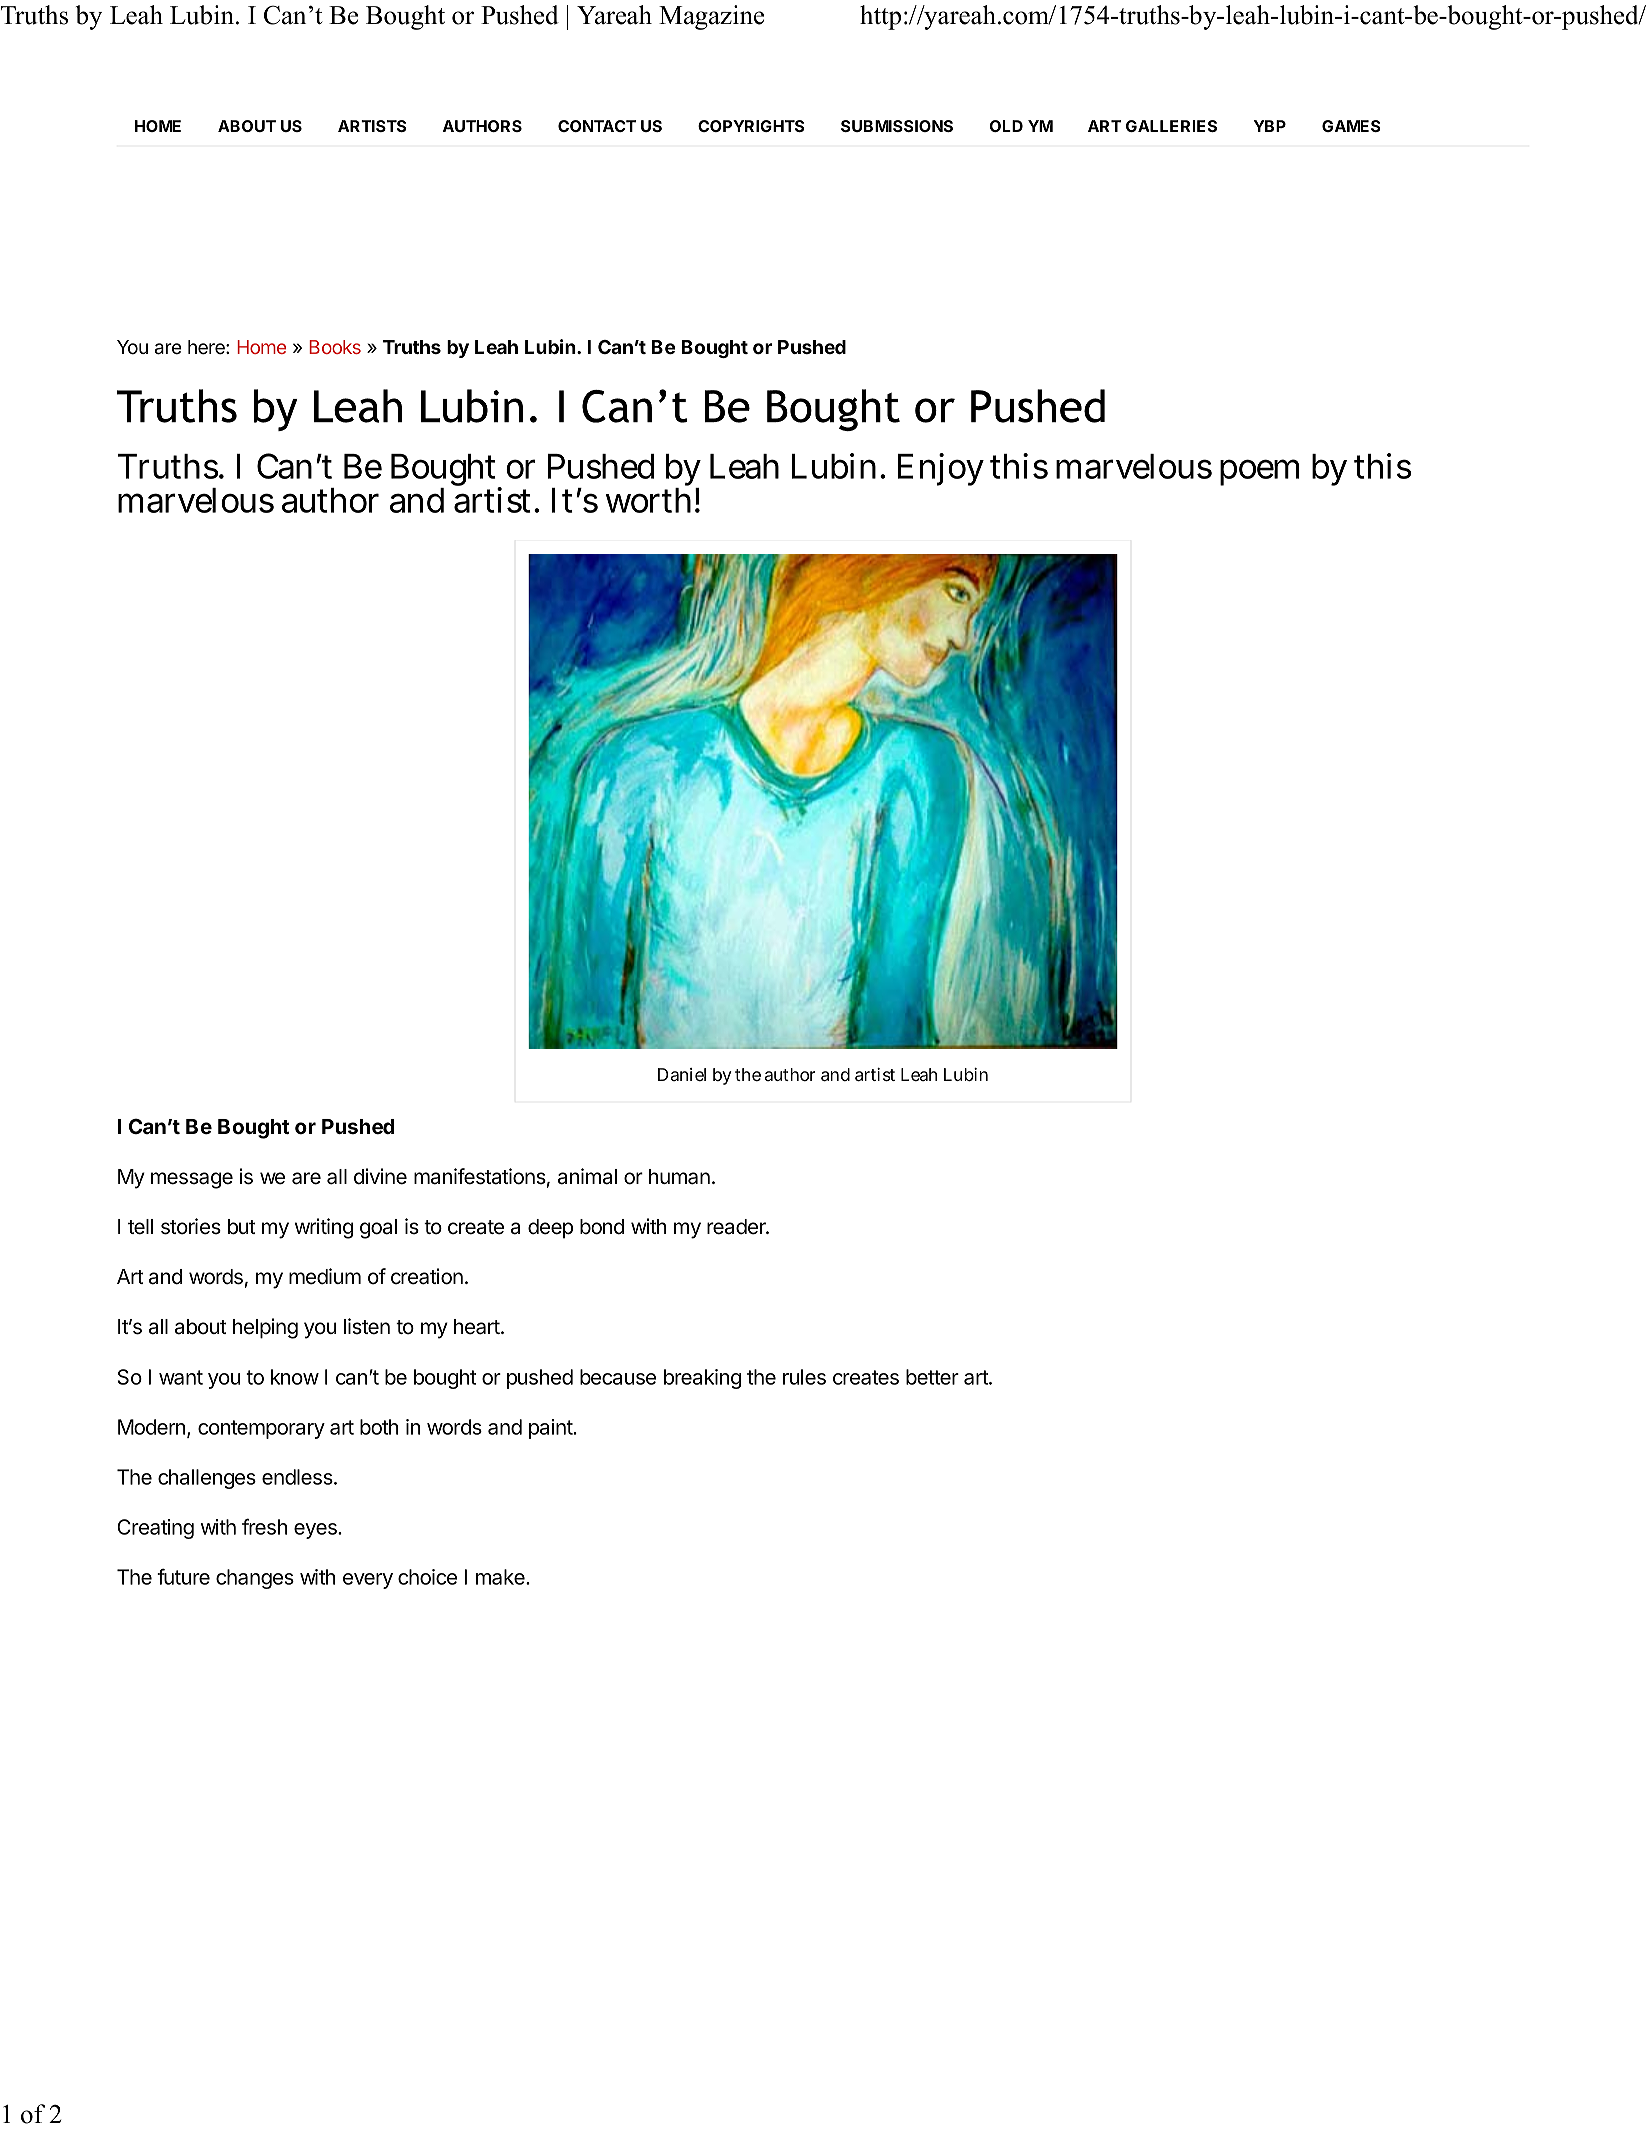 Image resolution: width=1646 pixels, height=2130 pixels. What do you see at coordinates (711, 17) in the page?
I see `Magazine` at bounding box center [711, 17].
